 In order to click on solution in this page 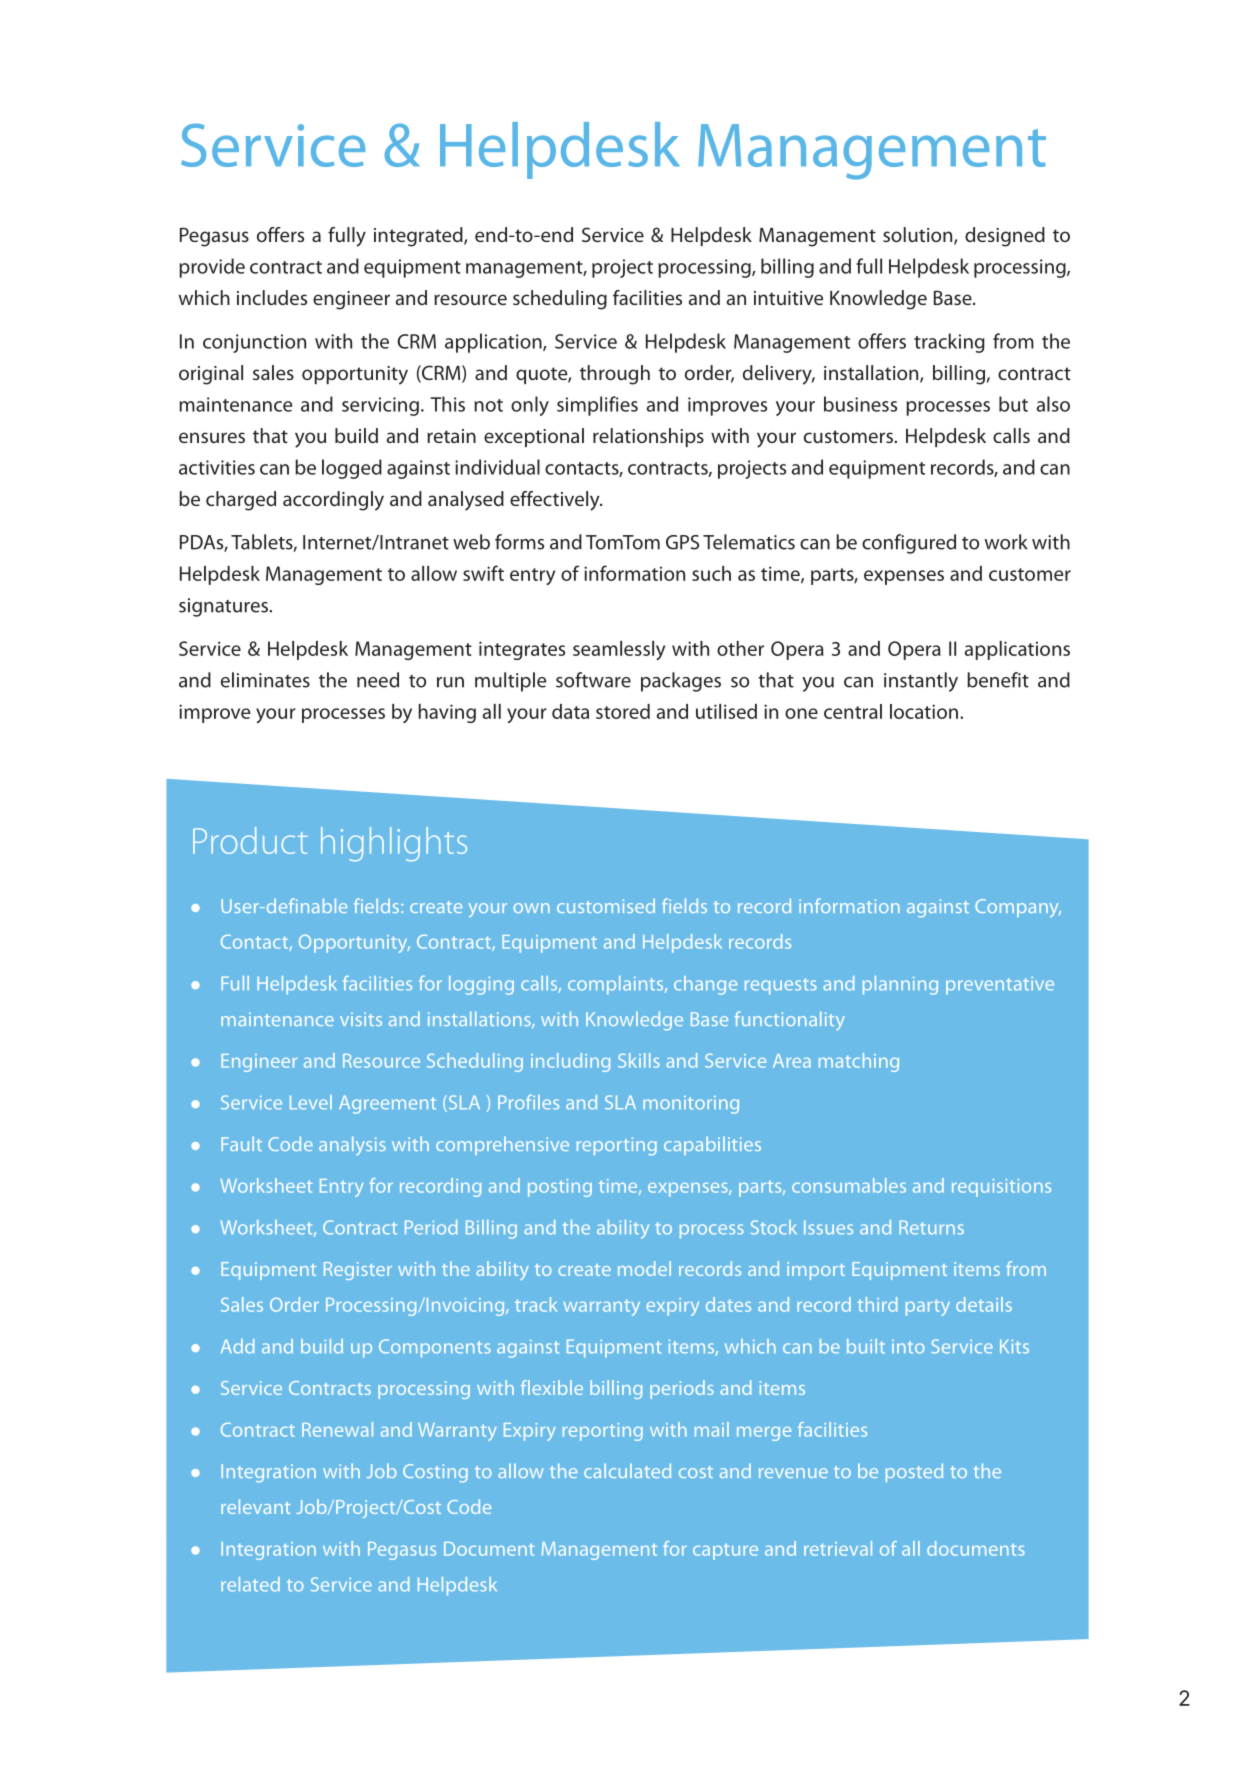, I will do `click(919, 236)`.
